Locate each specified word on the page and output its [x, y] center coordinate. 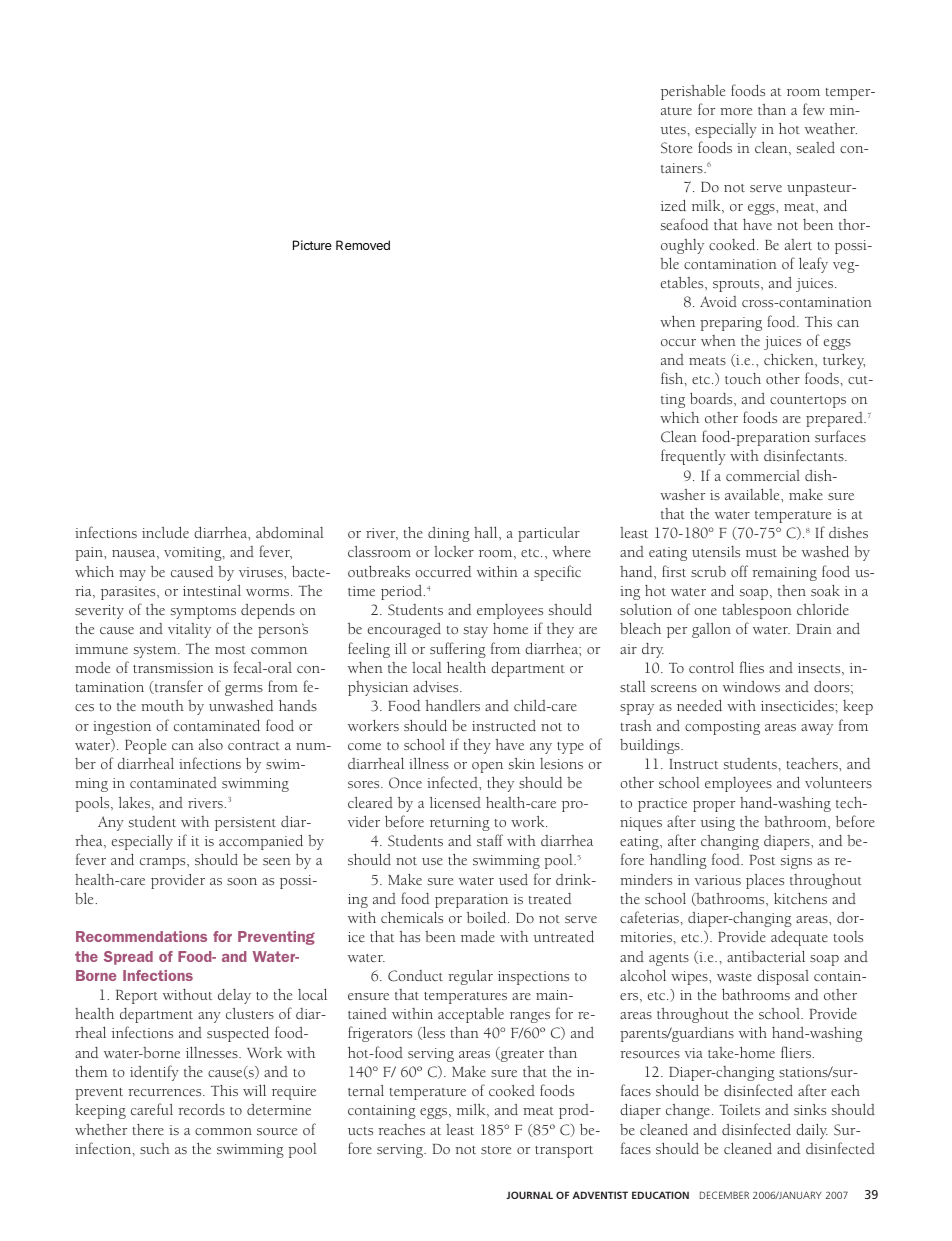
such [155, 1148]
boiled [488, 917]
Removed [363, 245]
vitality [189, 630]
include [165, 532]
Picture [312, 245]
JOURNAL [529, 1195]
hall [487, 532]
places [765, 881]
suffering [458, 650]
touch [743, 378]
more [736, 111]
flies [752, 667]
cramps [164, 863]
